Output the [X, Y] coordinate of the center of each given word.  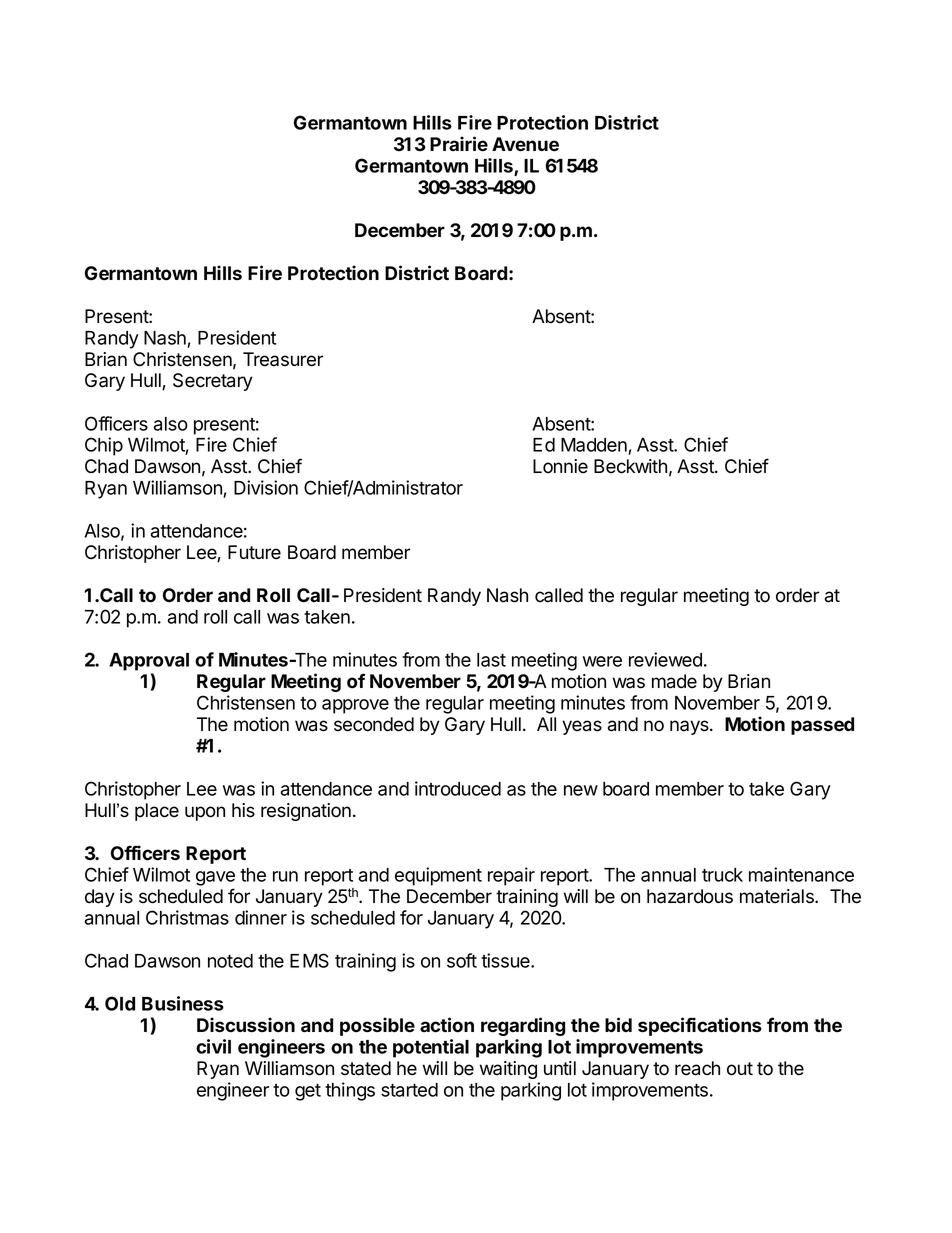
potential [431, 1048]
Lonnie [560, 466]
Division [266, 487]
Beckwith [630, 466]
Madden [595, 446]
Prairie [459, 144]
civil [213, 1046]
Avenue [525, 144]
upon [205, 813]
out [740, 1069]
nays [690, 727]
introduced [458, 788]
